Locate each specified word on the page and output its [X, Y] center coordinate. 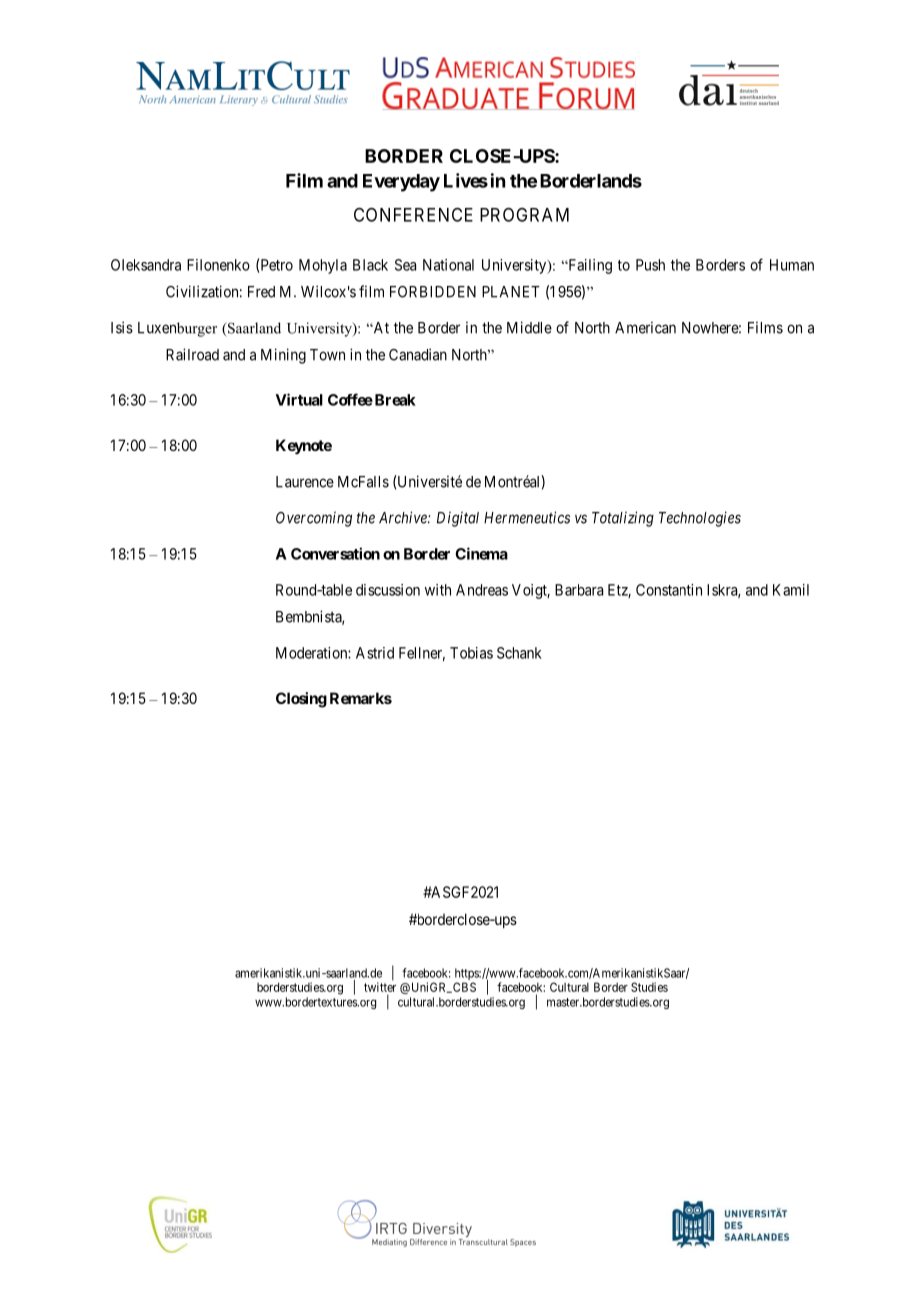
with [438, 590]
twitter [380, 987]
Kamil [791, 590]
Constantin [669, 590]
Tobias [471, 653]
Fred [261, 292]
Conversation [335, 553]
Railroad [192, 354]
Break [394, 400]
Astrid [375, 653]
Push [650, 265]
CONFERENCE [413, 214]
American [645, 327]
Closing [301, 700]
